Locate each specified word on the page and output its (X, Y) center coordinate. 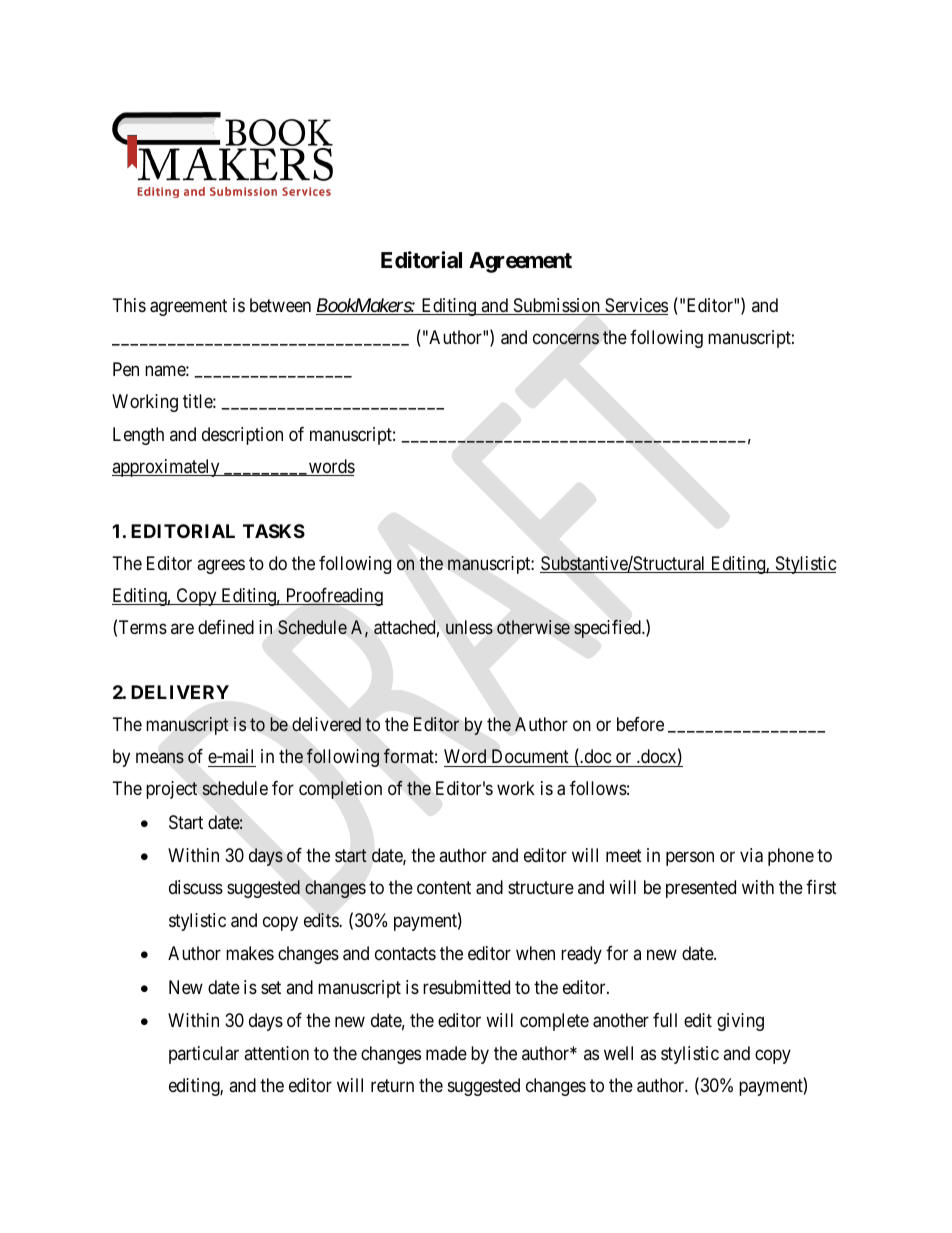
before (640, 724)
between (280, 305)
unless (469, 627)
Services (635, 306)
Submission (556, 306)
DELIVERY (180, 692)
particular (204, 1055)
